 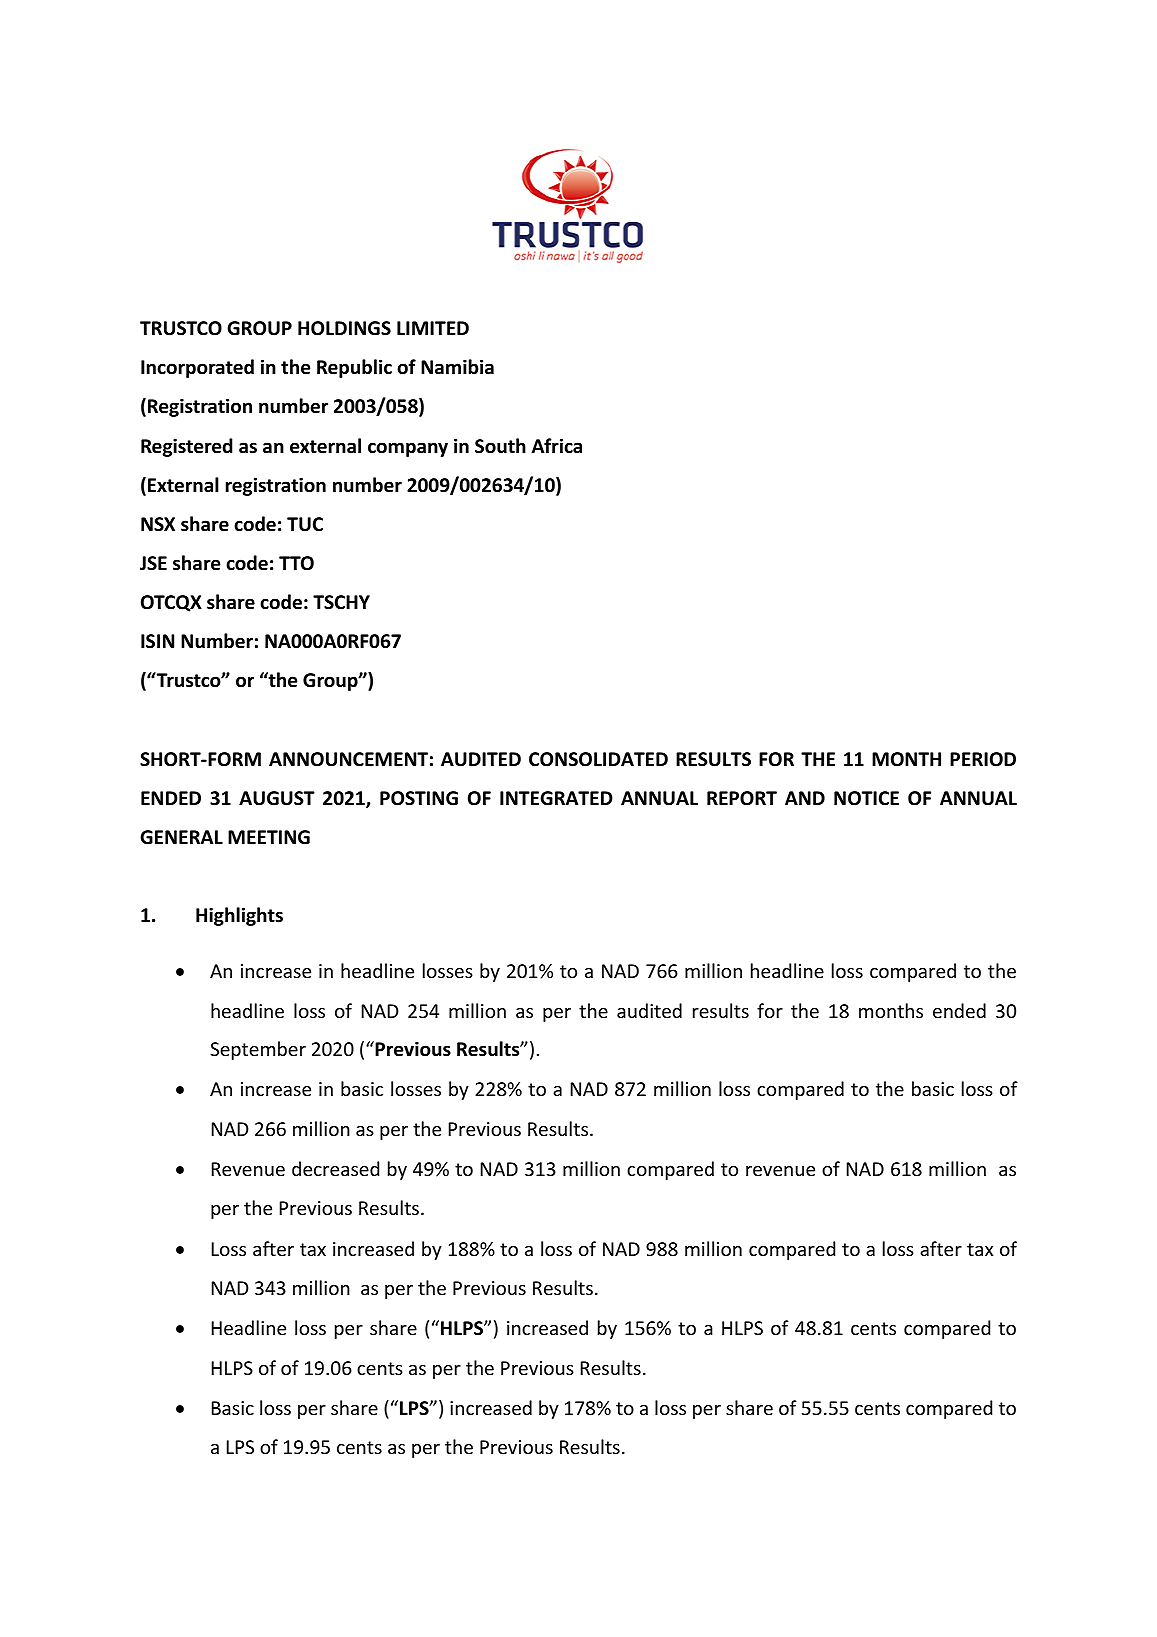 What do you see at coordinates (556, 798) in the document?
I see `INTEGRATED` at bounding box center [556, 798].
